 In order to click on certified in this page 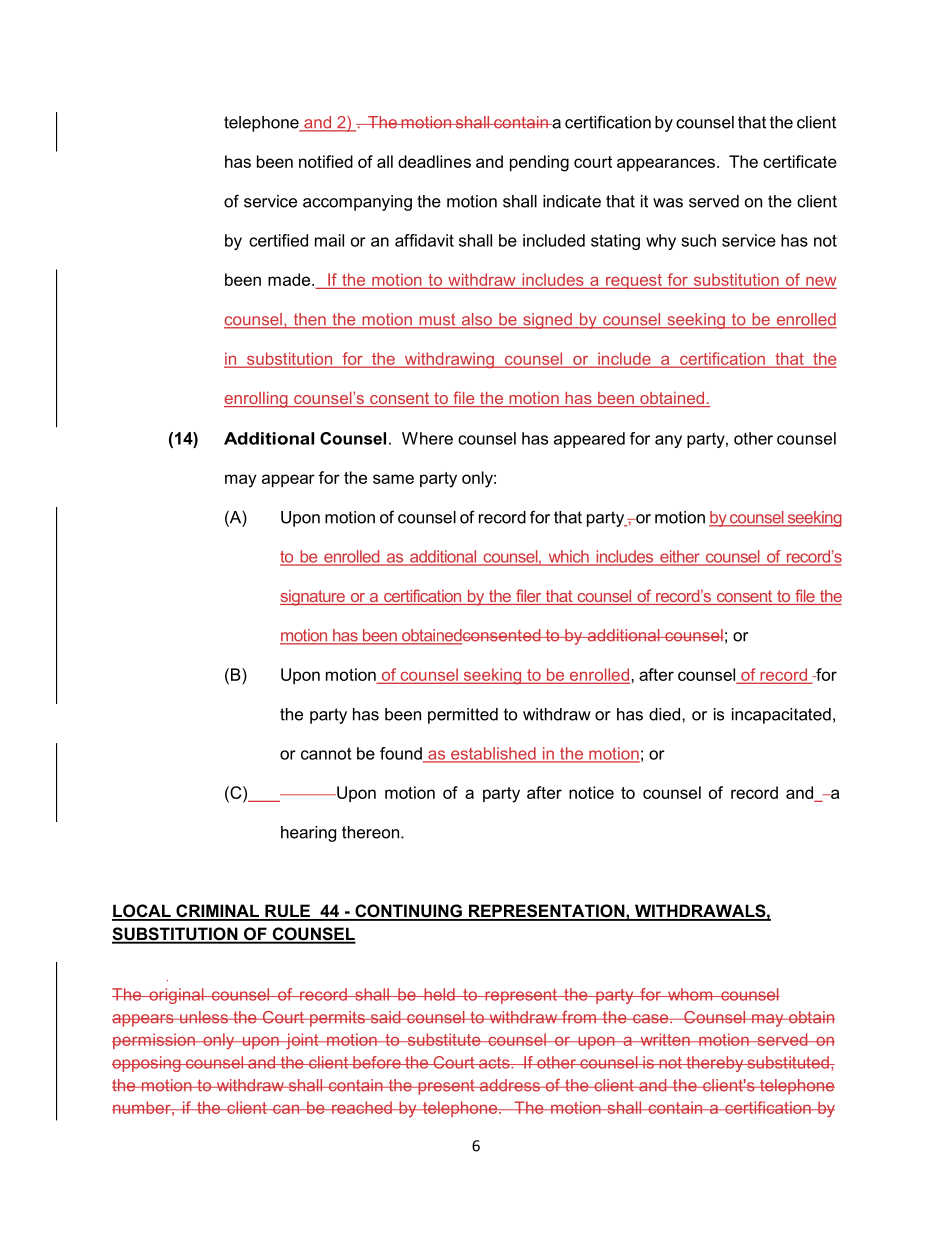, I will do `click(278, 240)`.
